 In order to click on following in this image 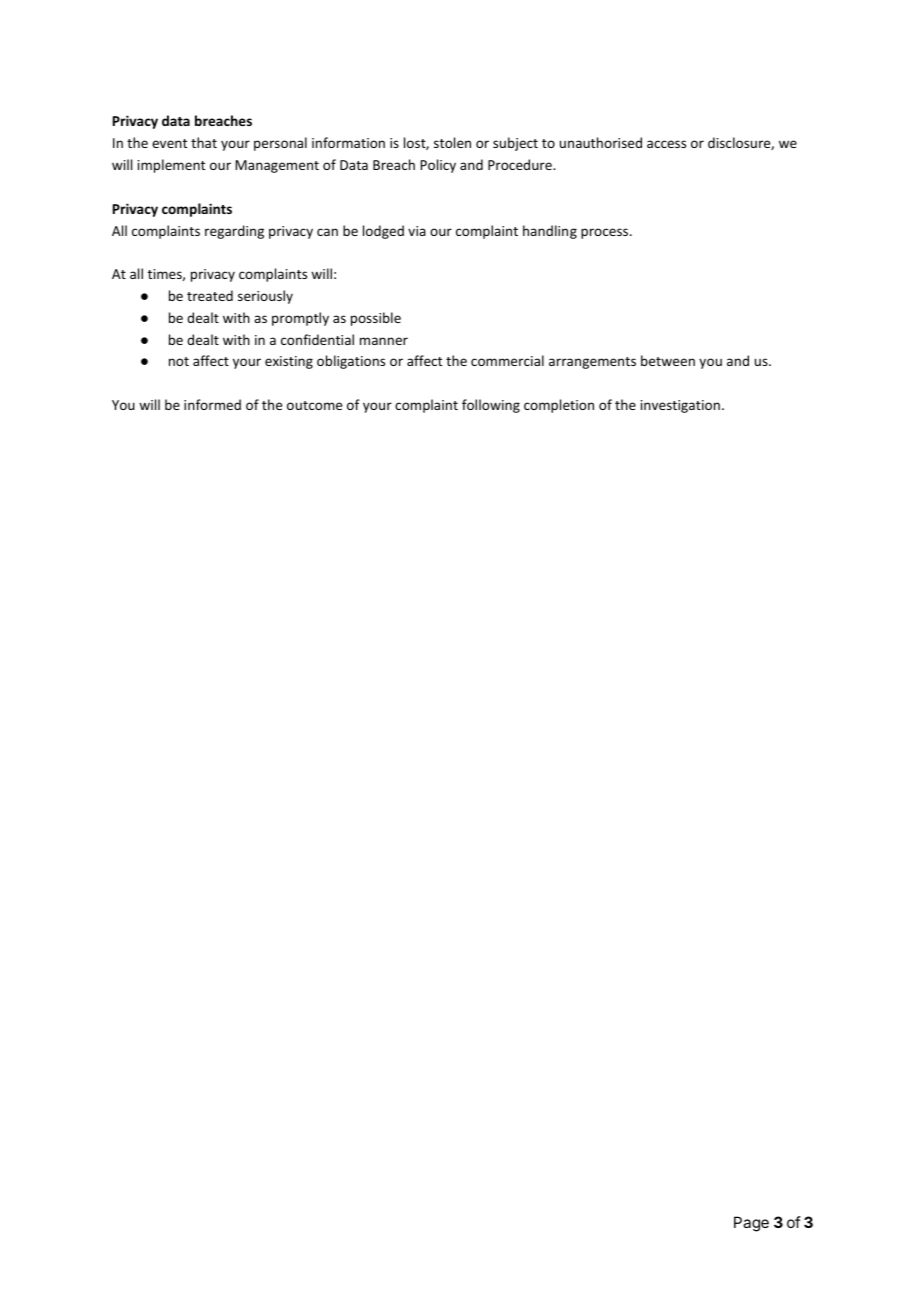, I will do `click(491, 406)`.
